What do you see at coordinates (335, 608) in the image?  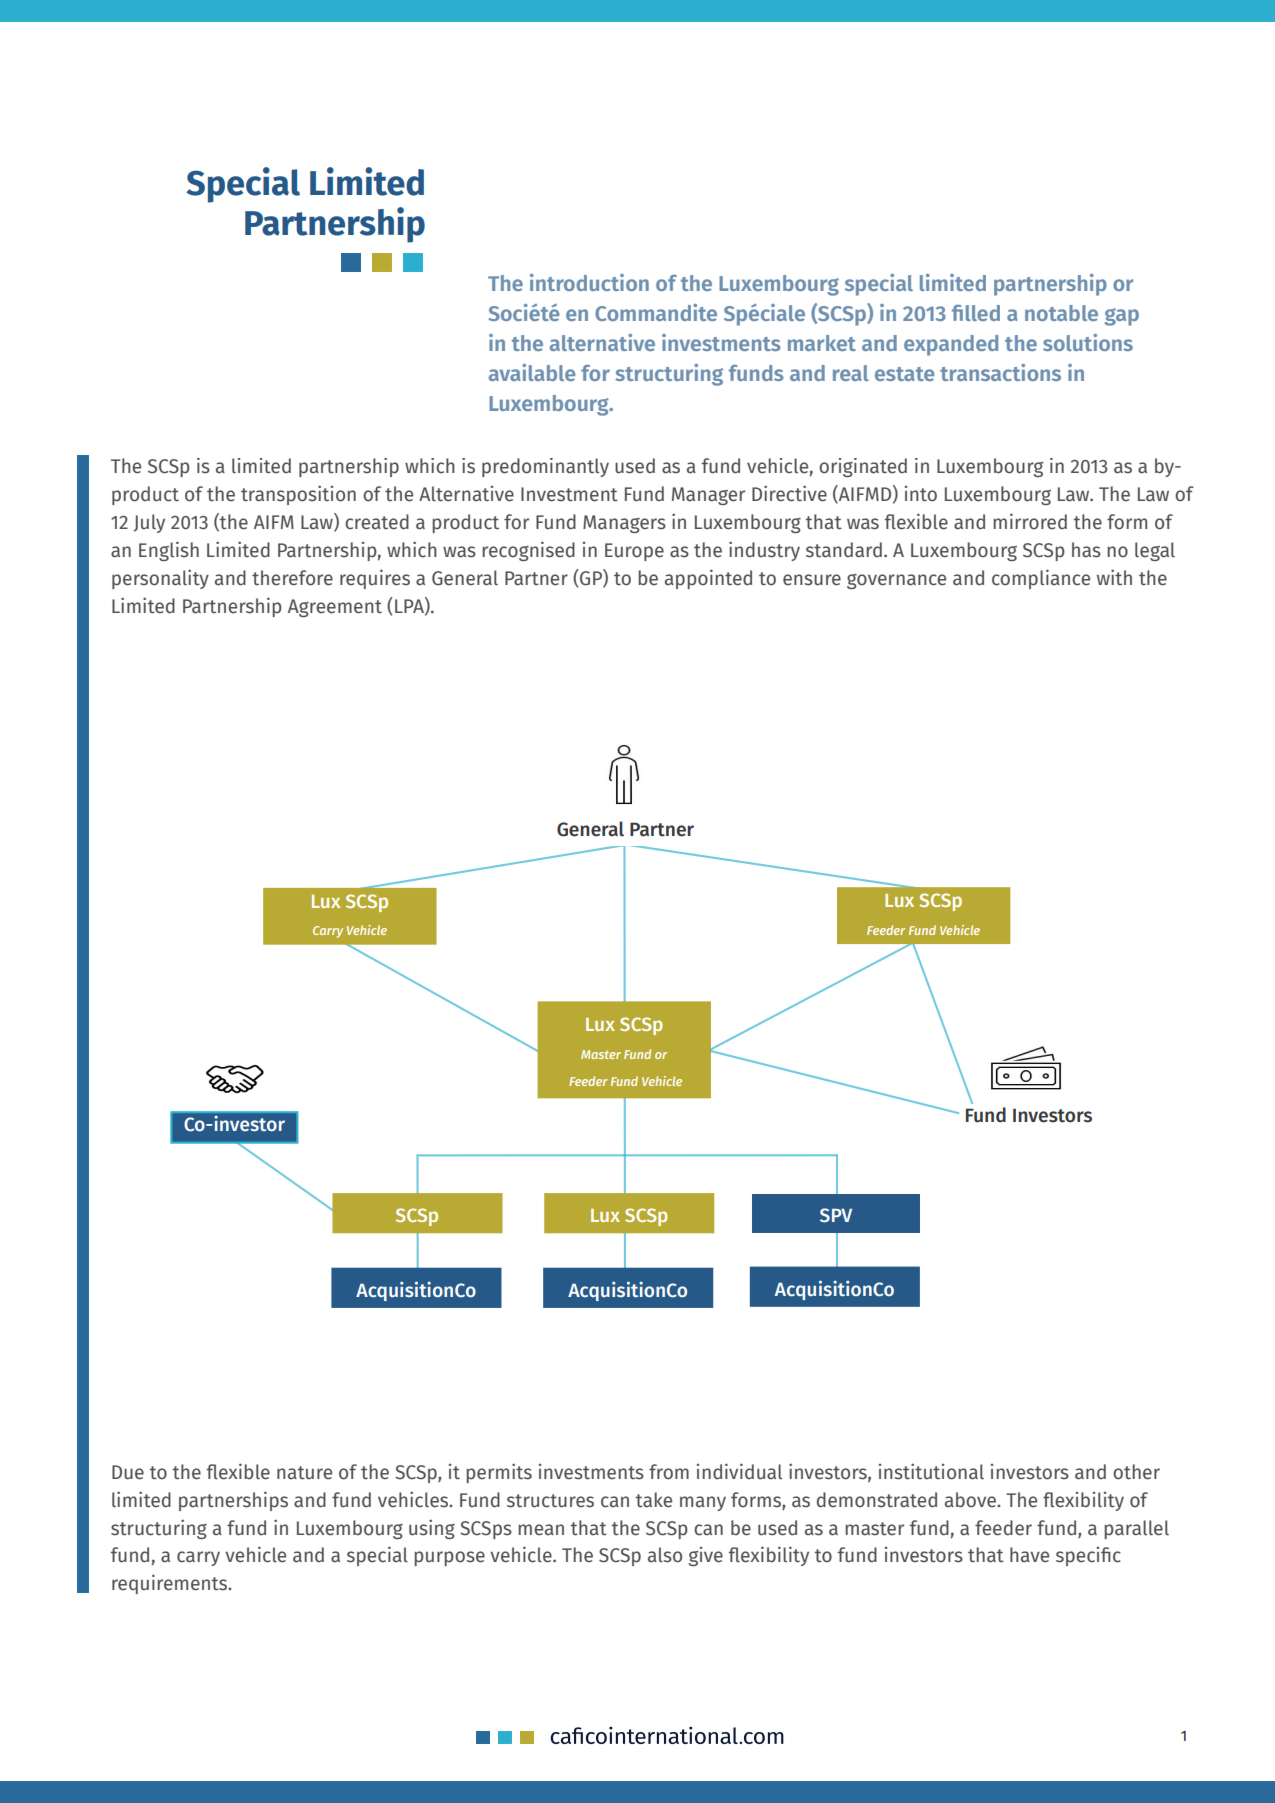 I see `Agreement` at bounding box center [335, 608].
